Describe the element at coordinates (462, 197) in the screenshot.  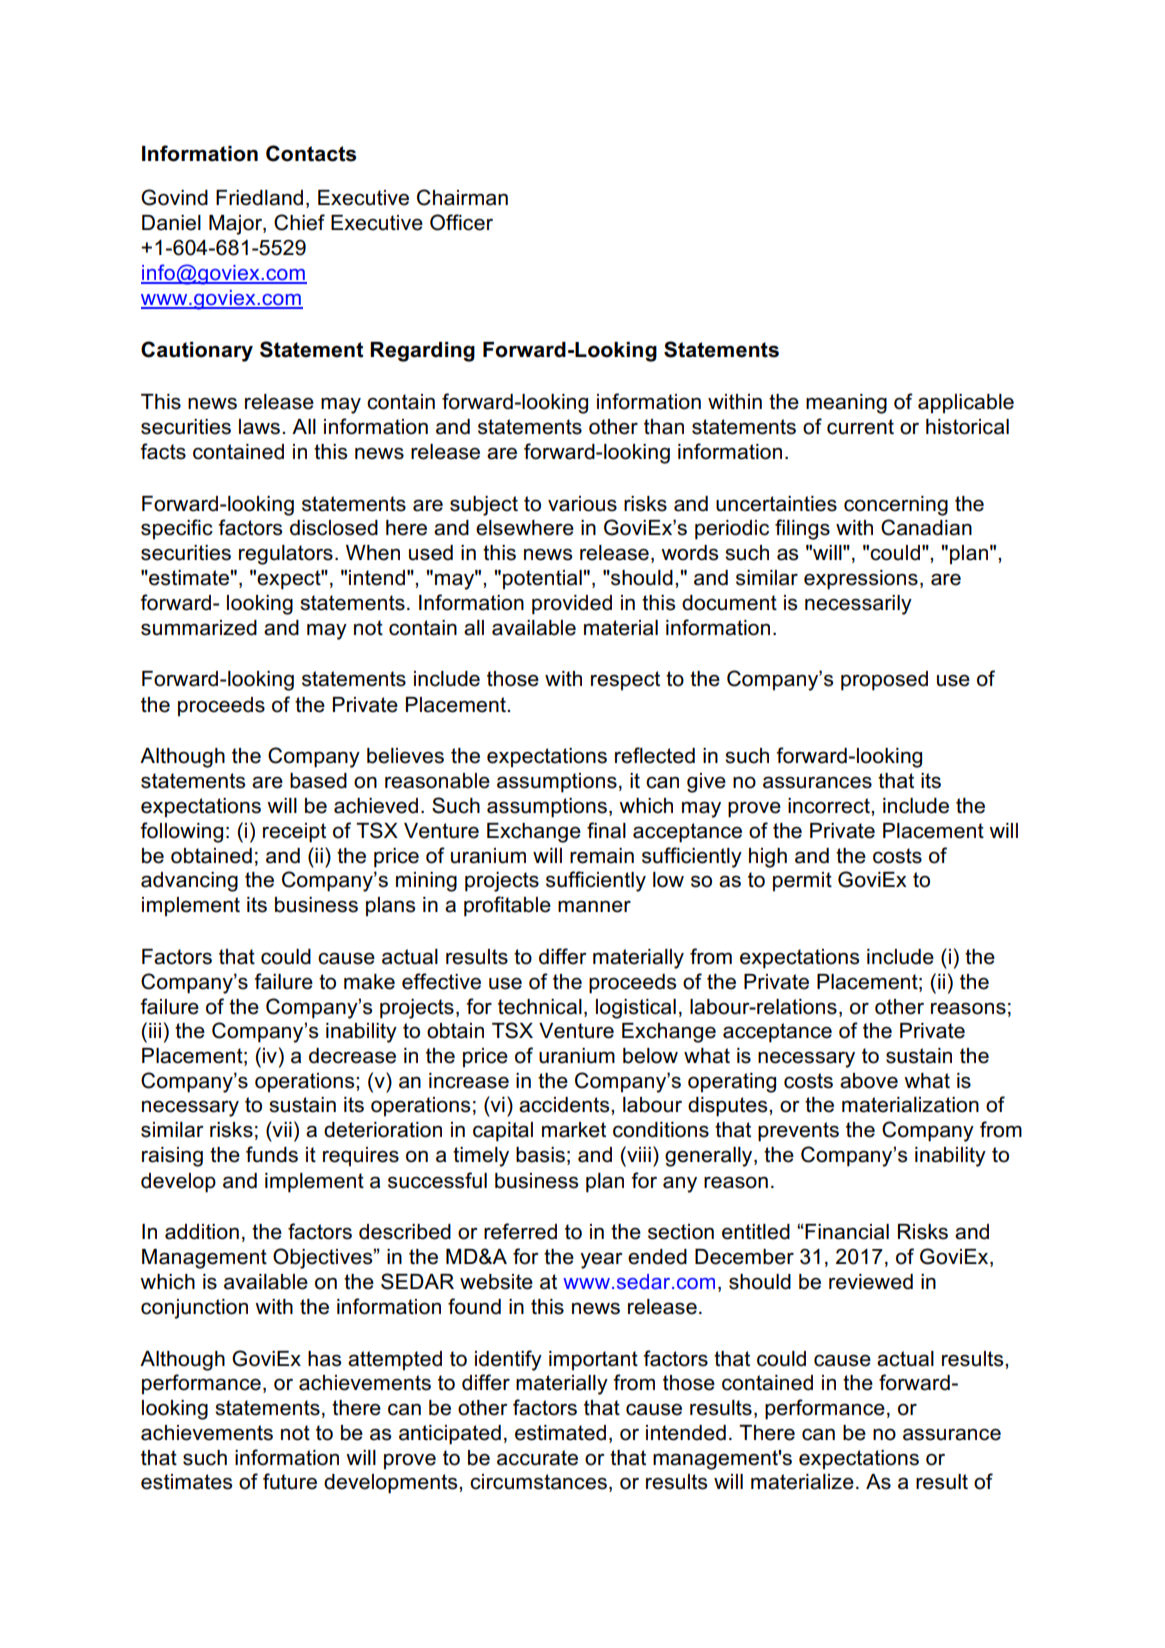
I see `Chairman` at that location.
